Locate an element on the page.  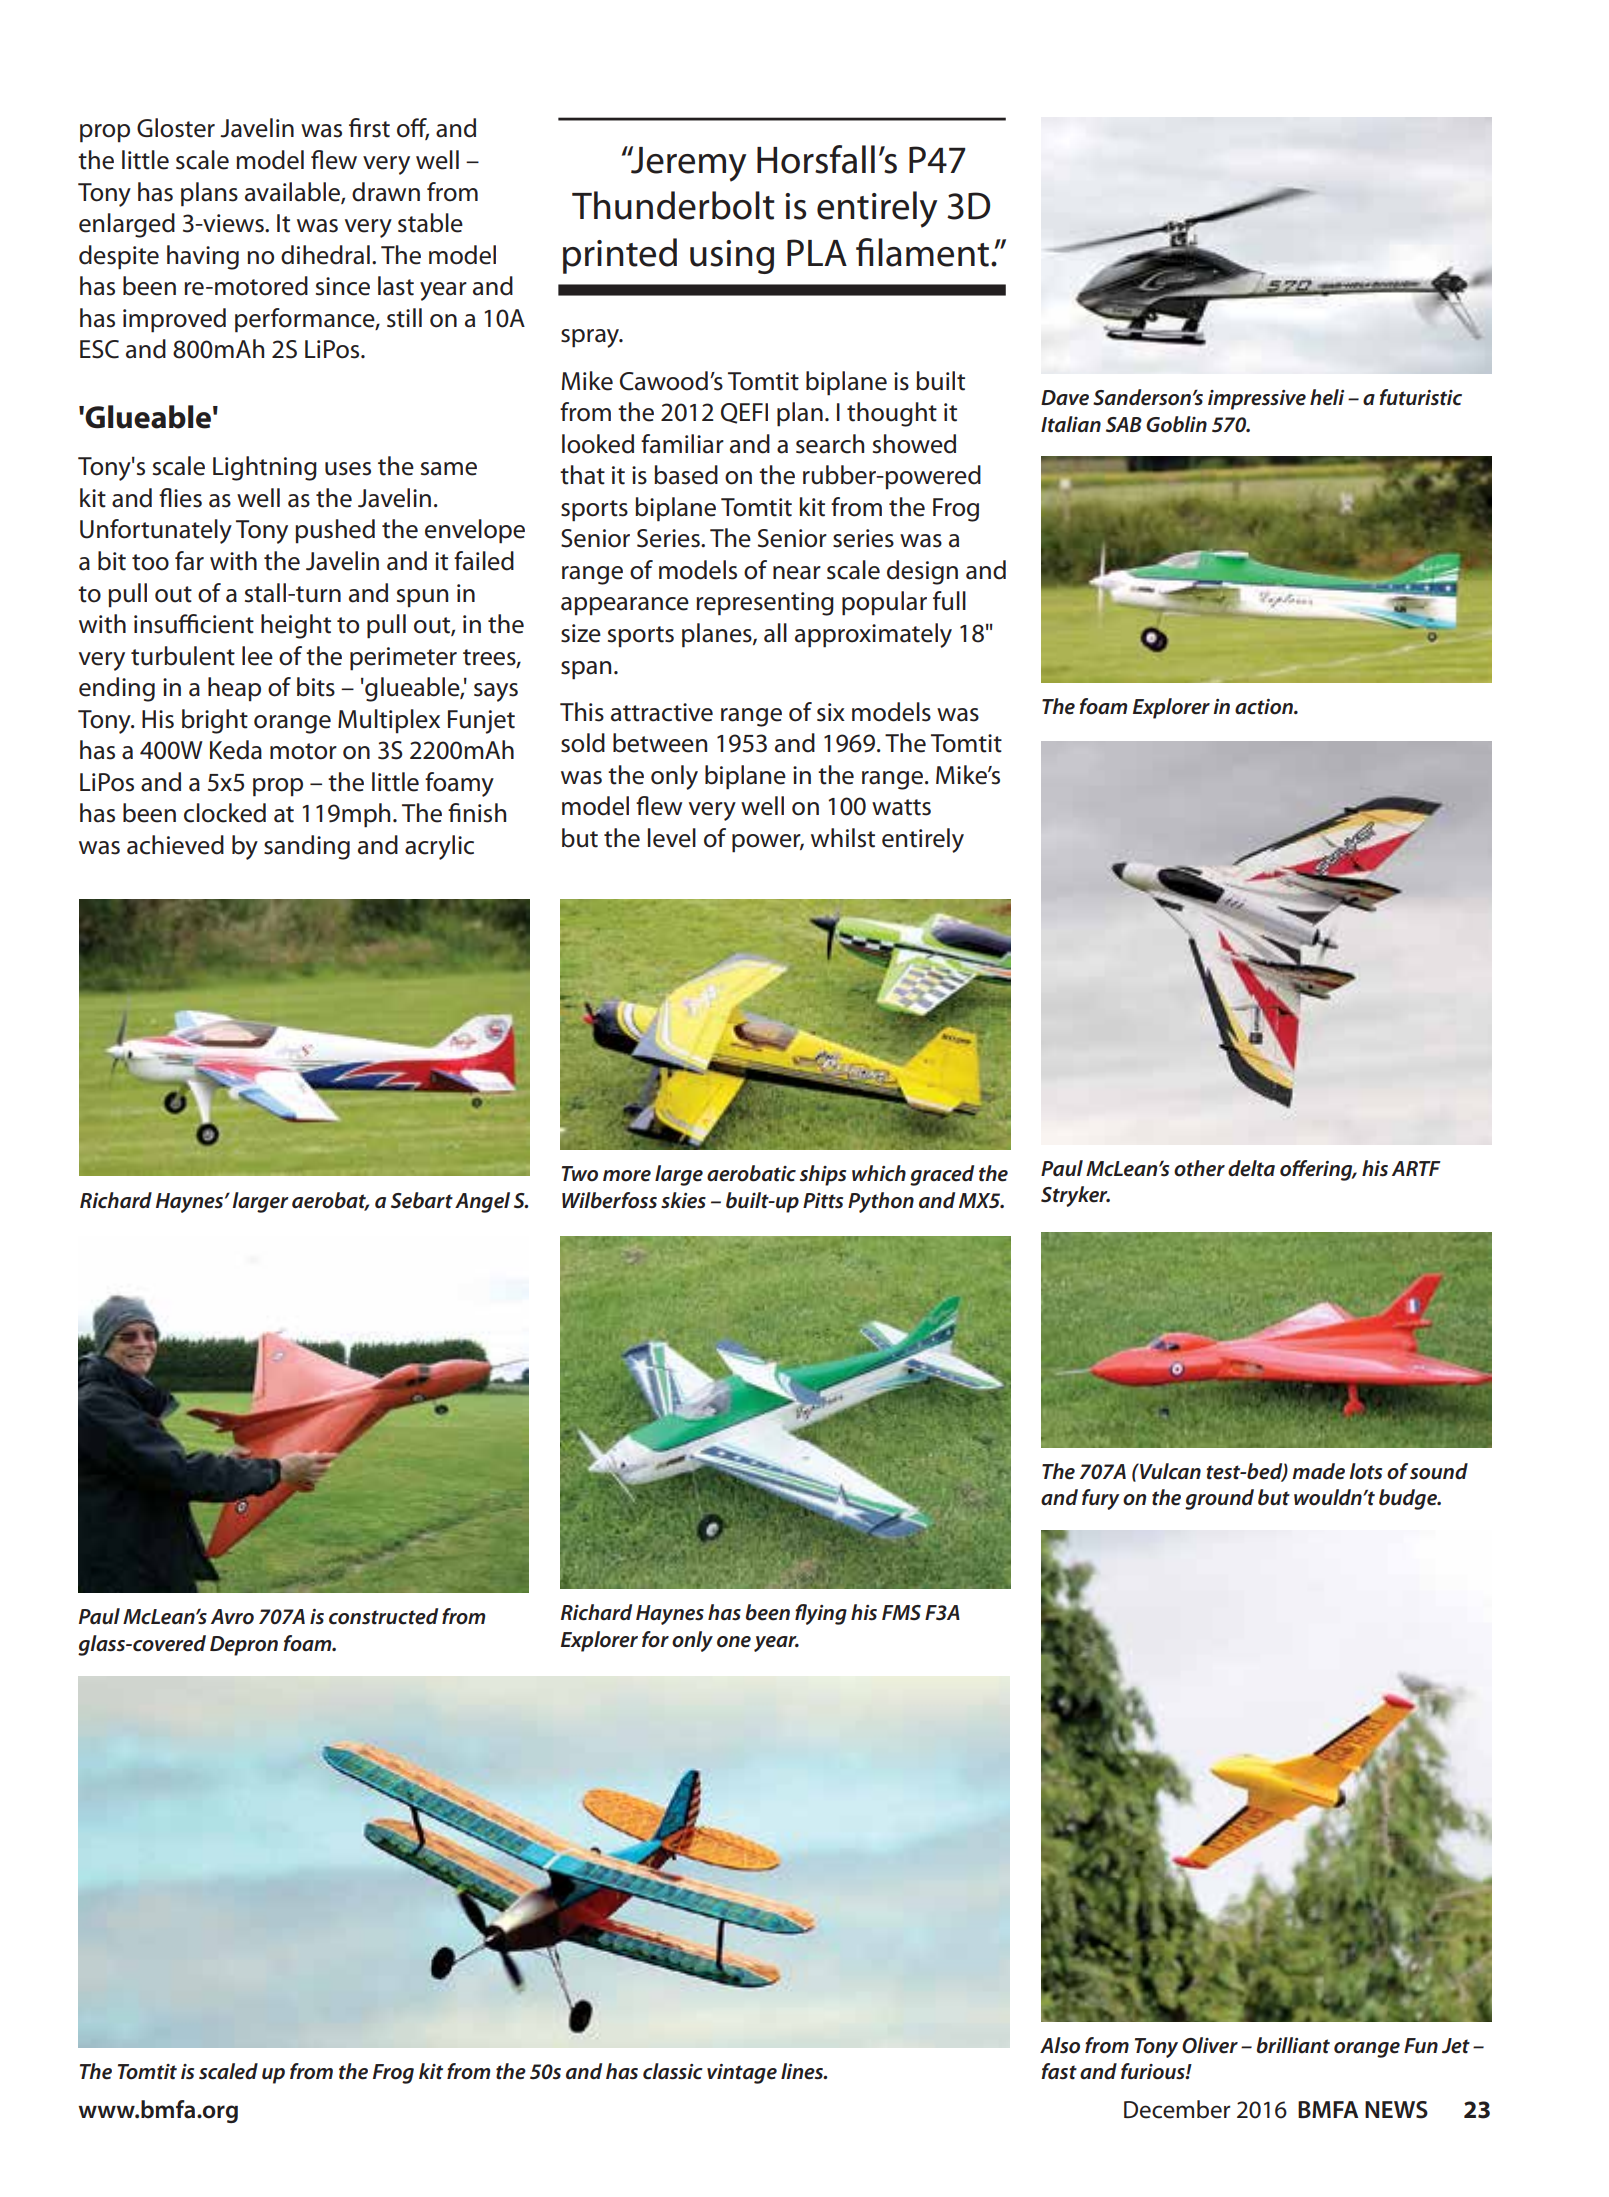
action is located at coordinates (1265, 707).
